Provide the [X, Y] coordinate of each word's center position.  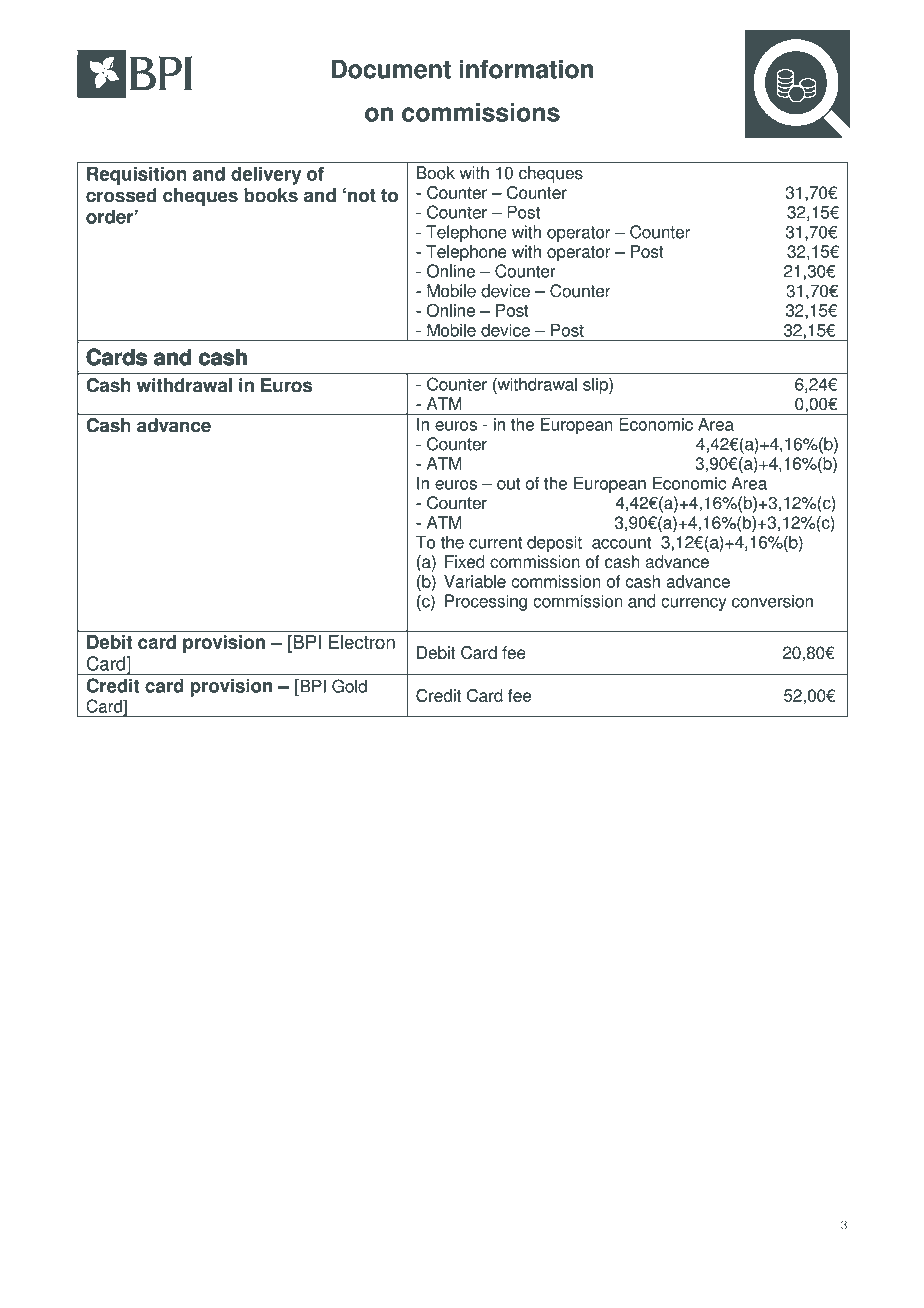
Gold [349, 686]
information [526, 69]
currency [694, 604]
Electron [362, 642]
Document [391, 69]
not [362, 196]
